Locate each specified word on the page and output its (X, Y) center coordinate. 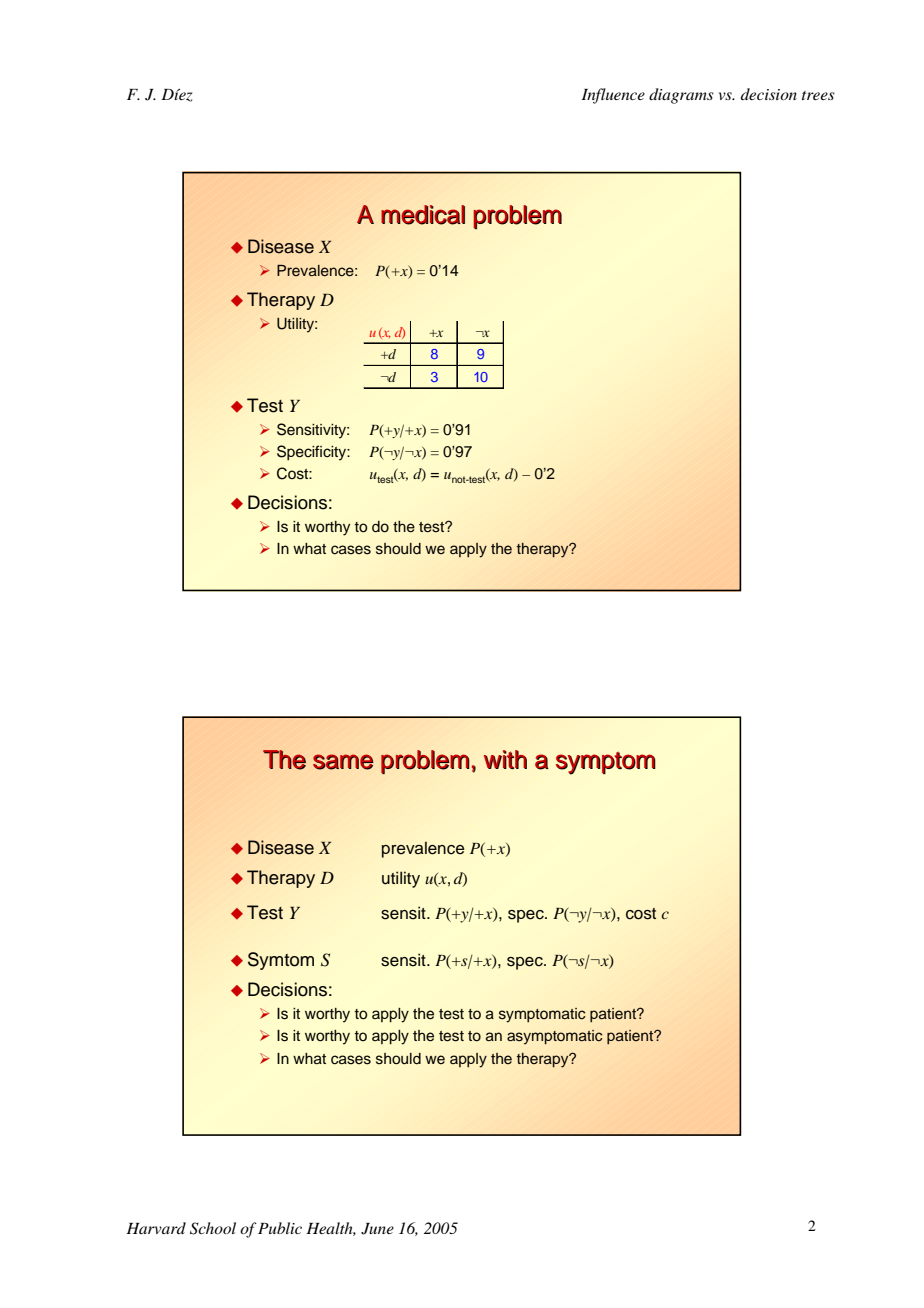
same (343, 762)
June (377, 1229)
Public (280, 1228)
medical (423, 215)
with (505, 759)
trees (818, 95)
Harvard (156, 1228)
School (213, 1228)
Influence (613, 96)
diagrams (681, 96)
